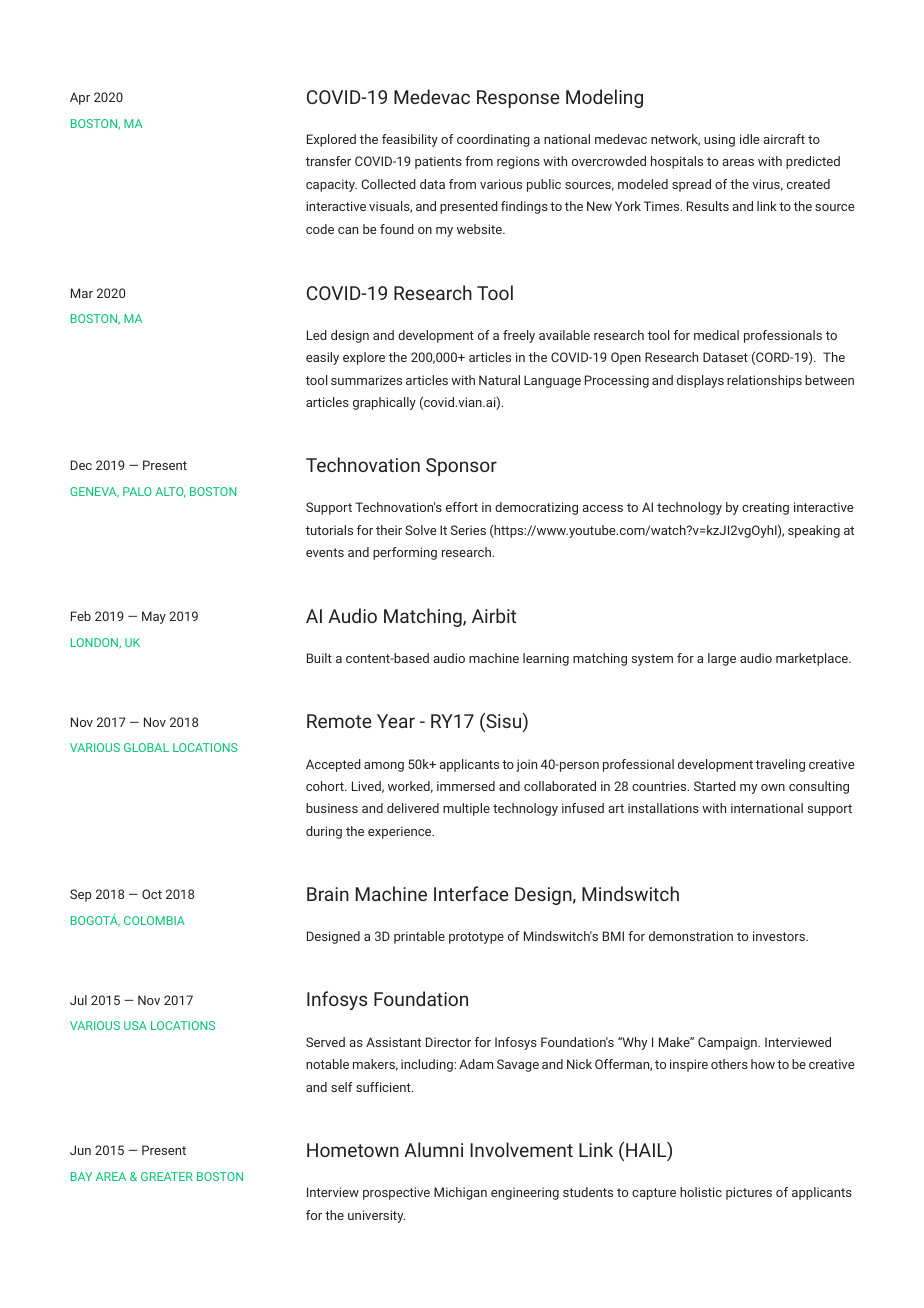  Describe the element at coordinates (154, 920) in the image. I see `COLOMBIA` at that location.
